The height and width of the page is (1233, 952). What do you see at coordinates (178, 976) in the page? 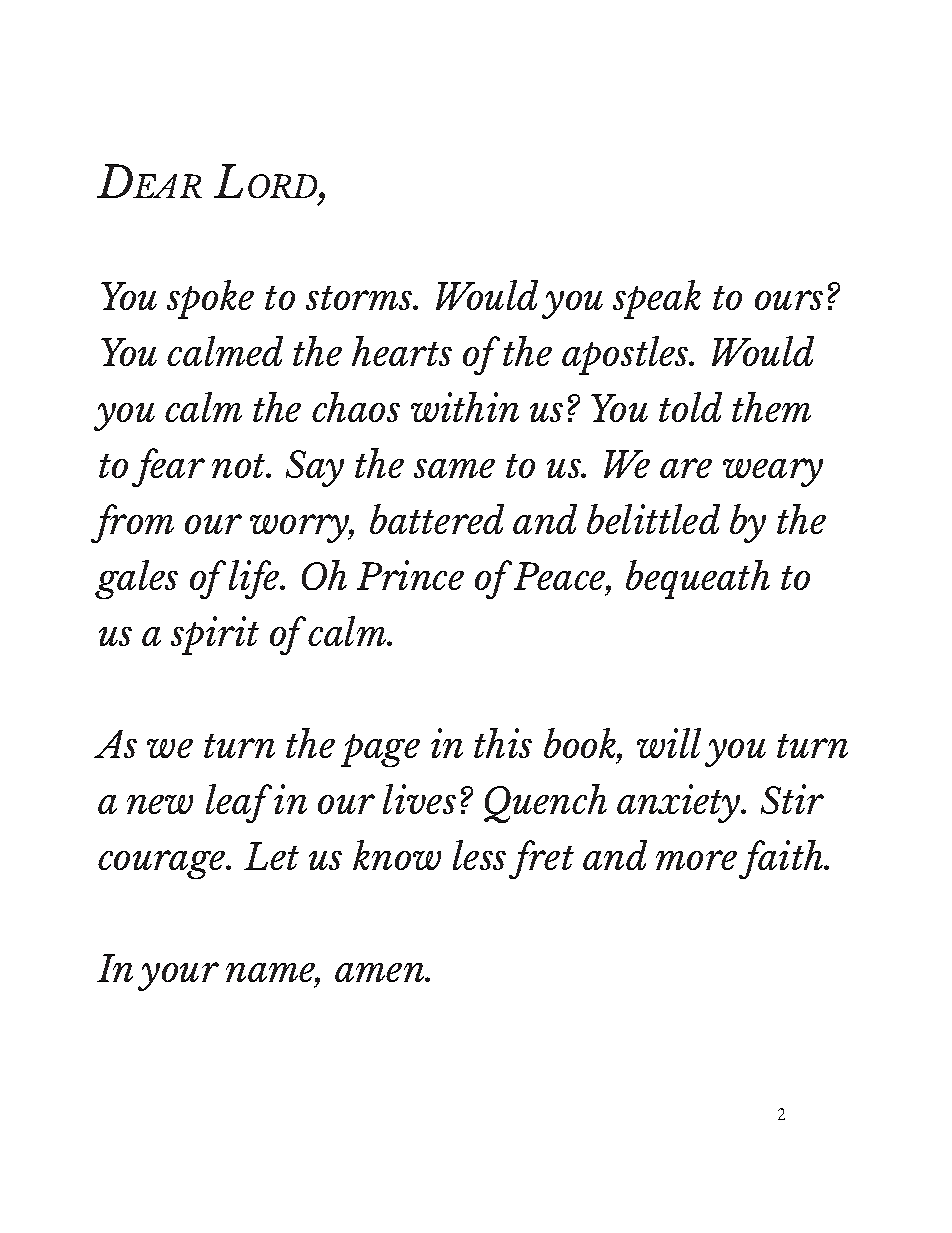
I see `your` at bounding box center [178, 976].
